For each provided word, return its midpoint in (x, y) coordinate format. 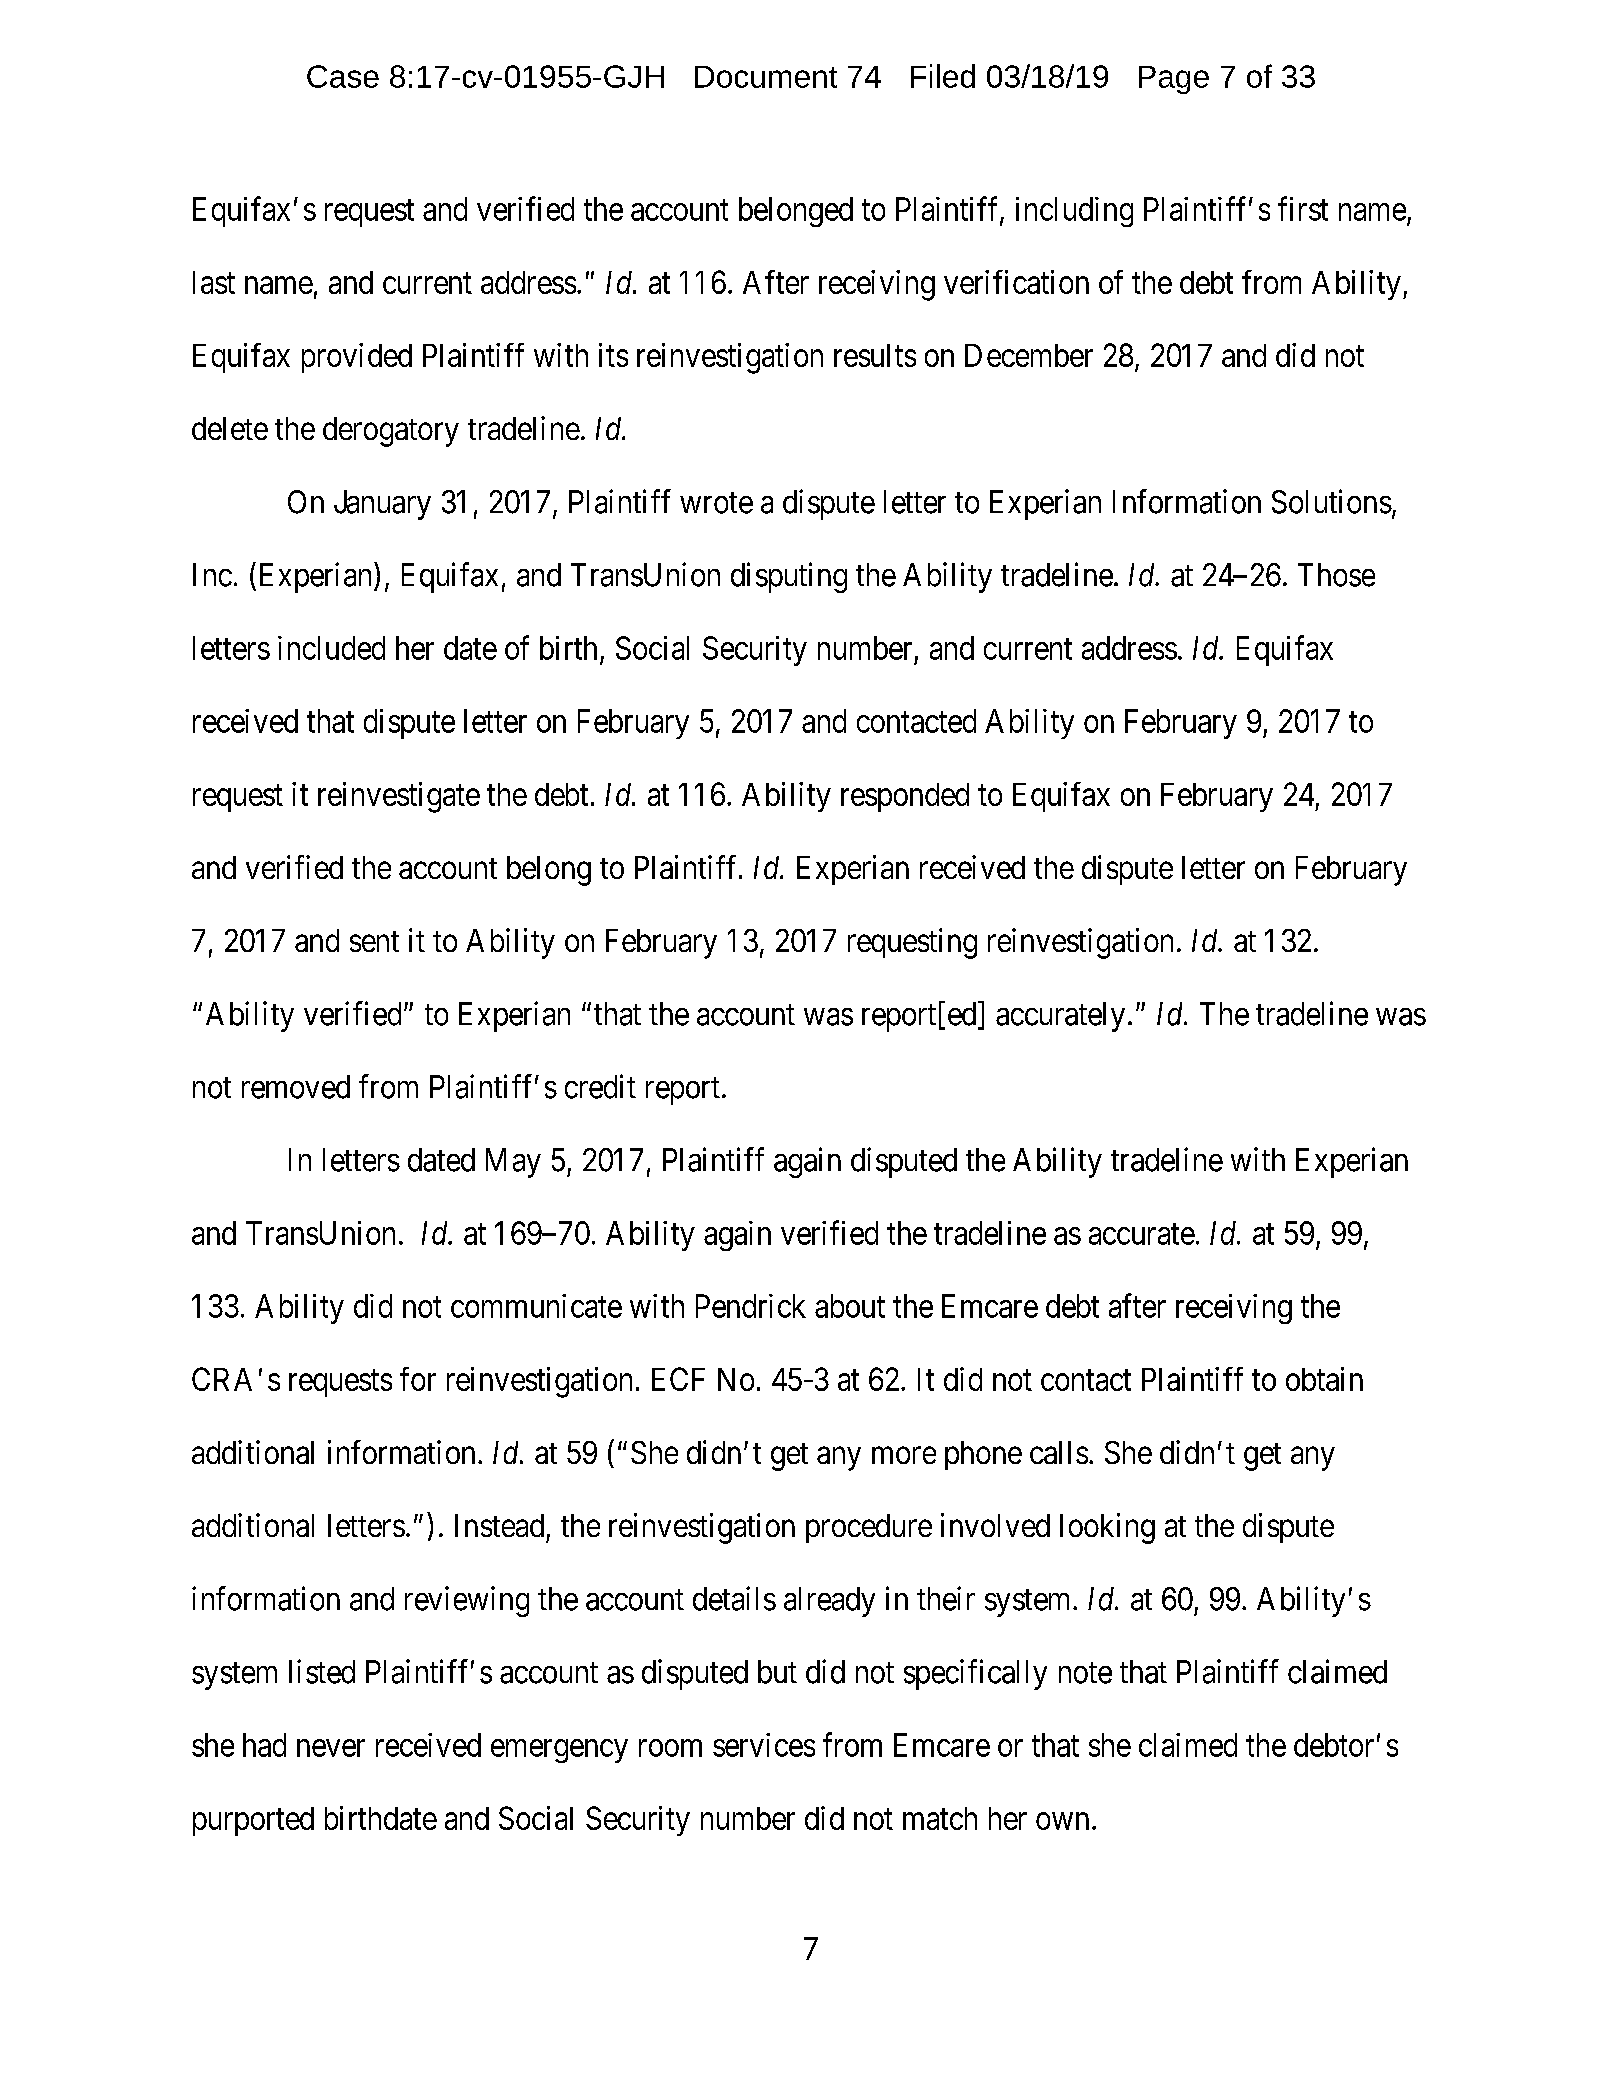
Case (343, 76)
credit (600, 1086)
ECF (678, 1379)
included (331, 648)
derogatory (391, 432)
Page (1174, 80)
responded (905, 797)
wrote (716, 503)
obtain (1324, 1379)
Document (766, 77)
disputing (789, 577)
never (331, 1748)
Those (1336, 575)
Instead (499, 1525)
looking (1107, 1528)
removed (296, 1087)
